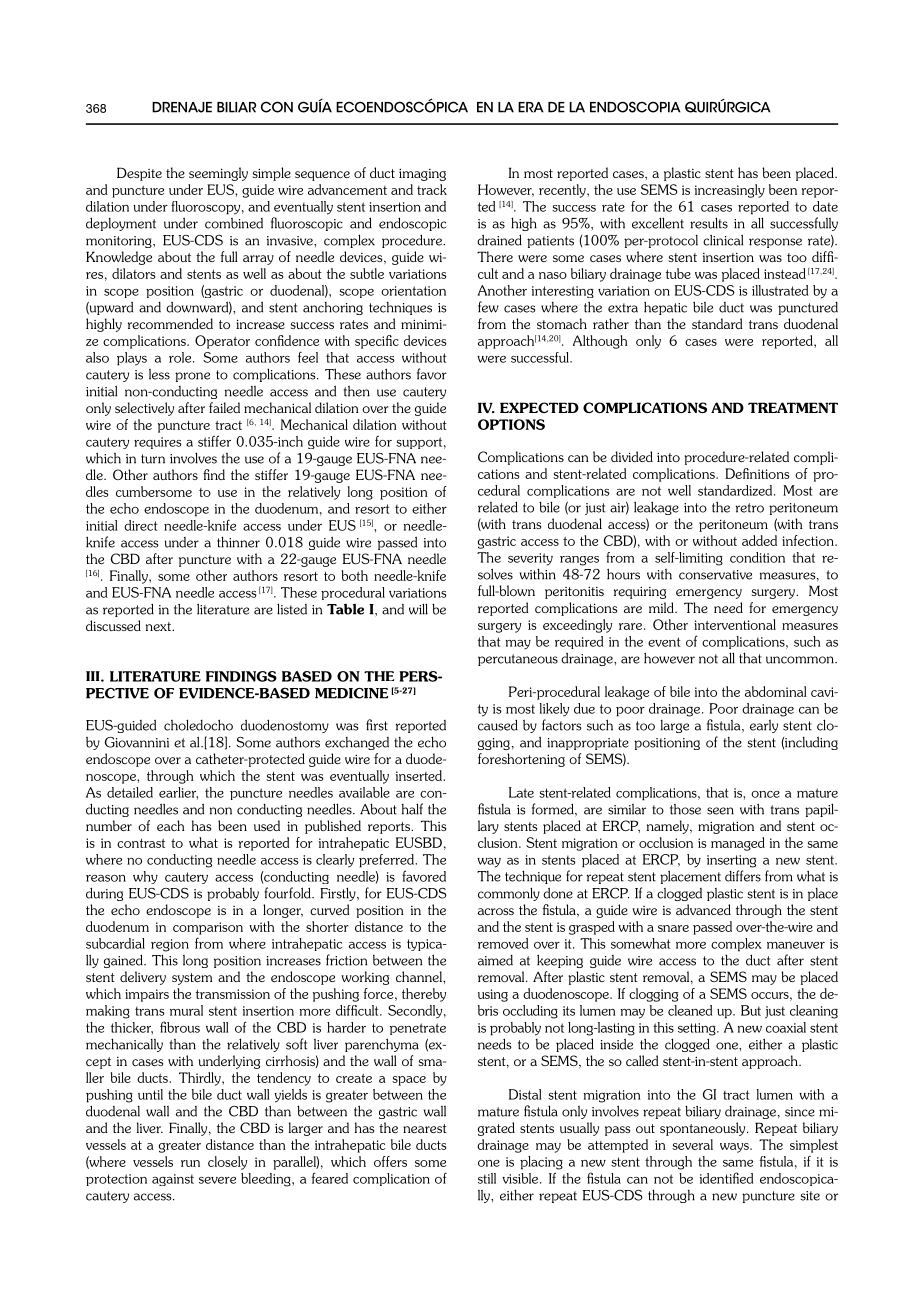 This screenshot has width=924, height=1308. Describe the element at coordinates (487, 1178) in the screenshot. I see `still` at that location.
